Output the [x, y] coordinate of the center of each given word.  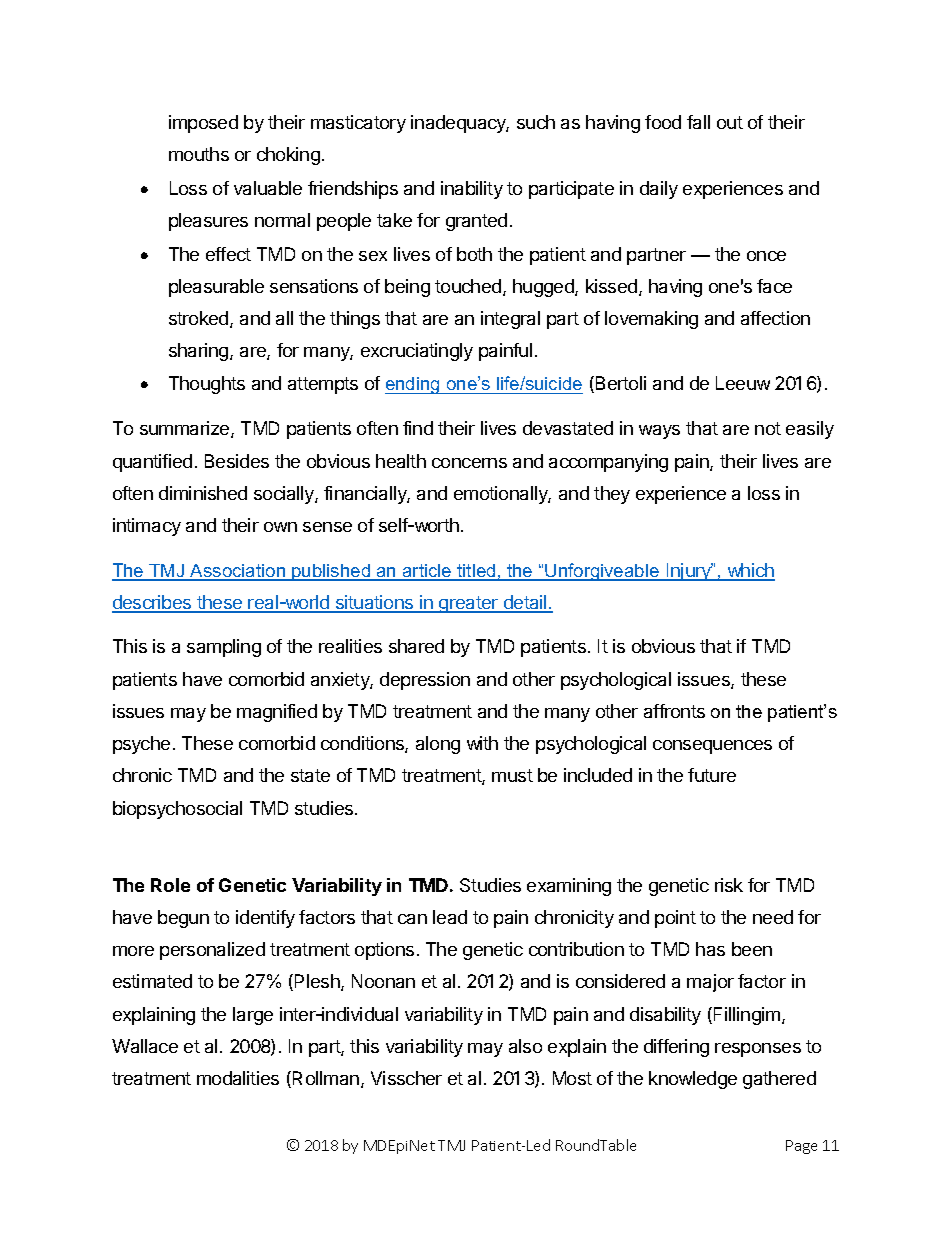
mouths [199, 154]
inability [472, 190]
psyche [141, 745]
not [768, 428]
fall [698, 122]
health [401, 461]
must [512, 775]
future [712, 775]
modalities [238, 1078]
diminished [203, 493]
